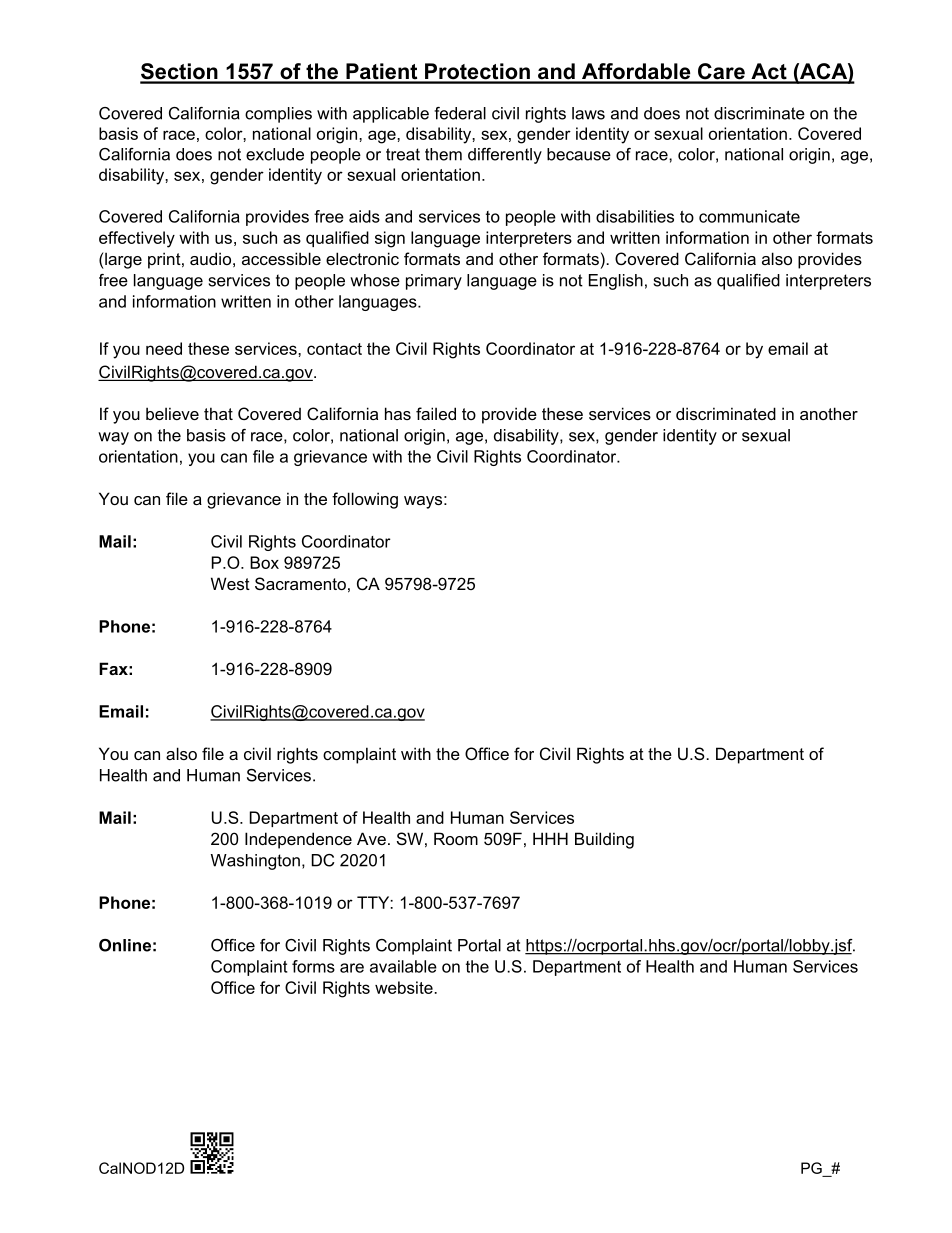 The image size is (952, 1233). What do you see at coordinates (313, 966) in the image?
I see `forms` at bounding box center [313, 966].
